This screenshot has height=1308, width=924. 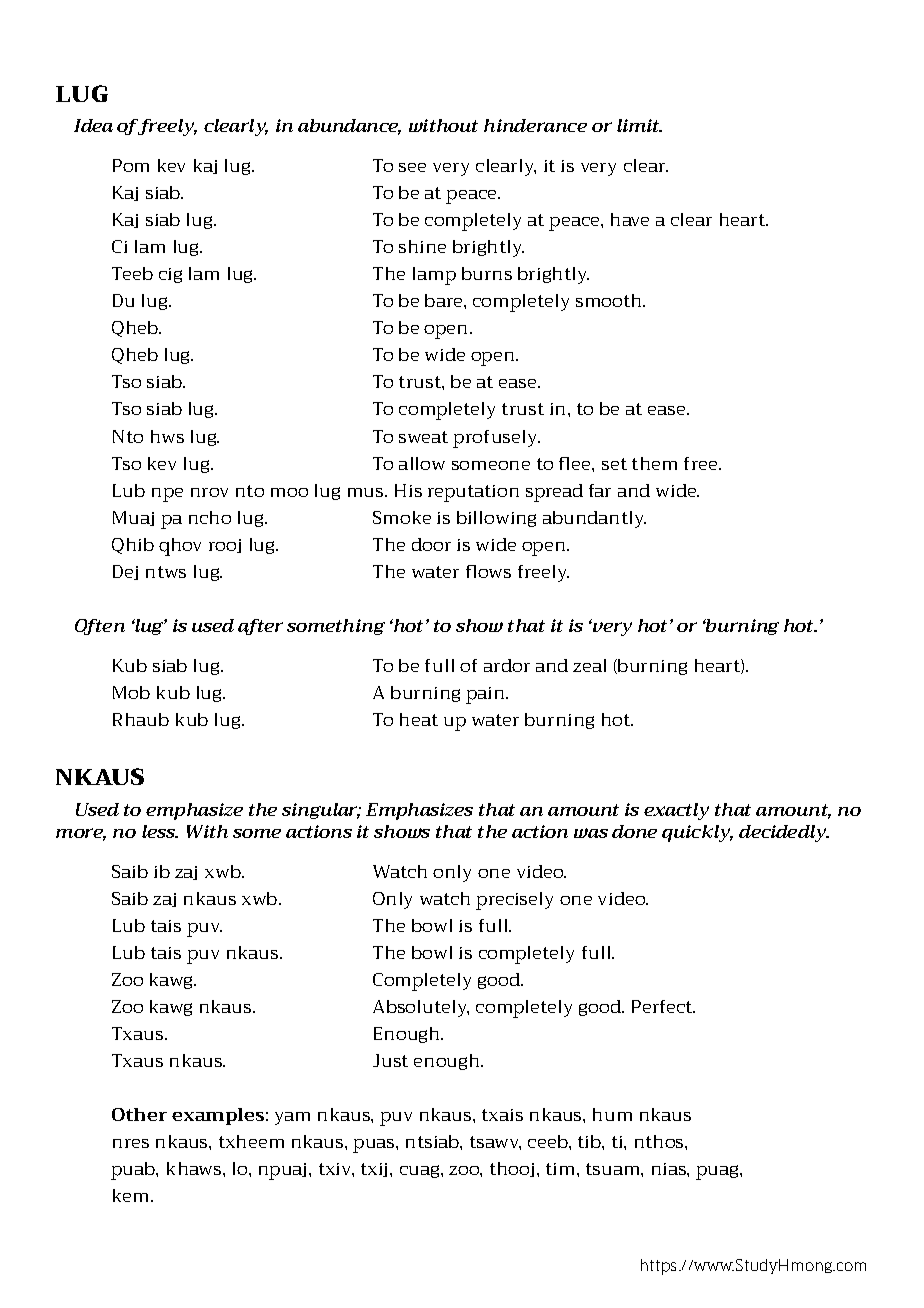 What do you see at coordinates (375, 1146) in the screenshot?
I see `puas` at bounding box center [375, 1146].
